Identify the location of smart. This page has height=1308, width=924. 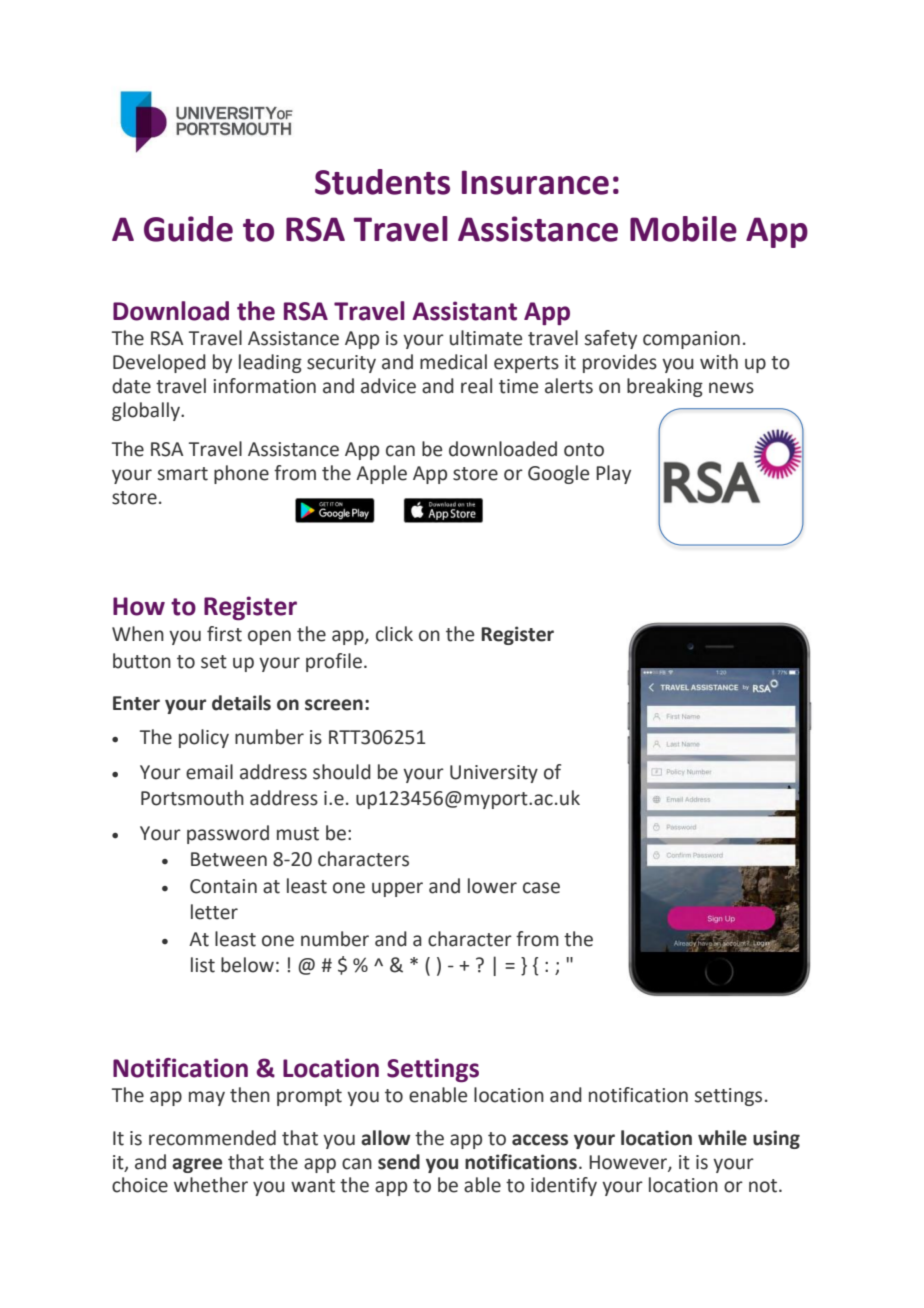
(183, 474).
